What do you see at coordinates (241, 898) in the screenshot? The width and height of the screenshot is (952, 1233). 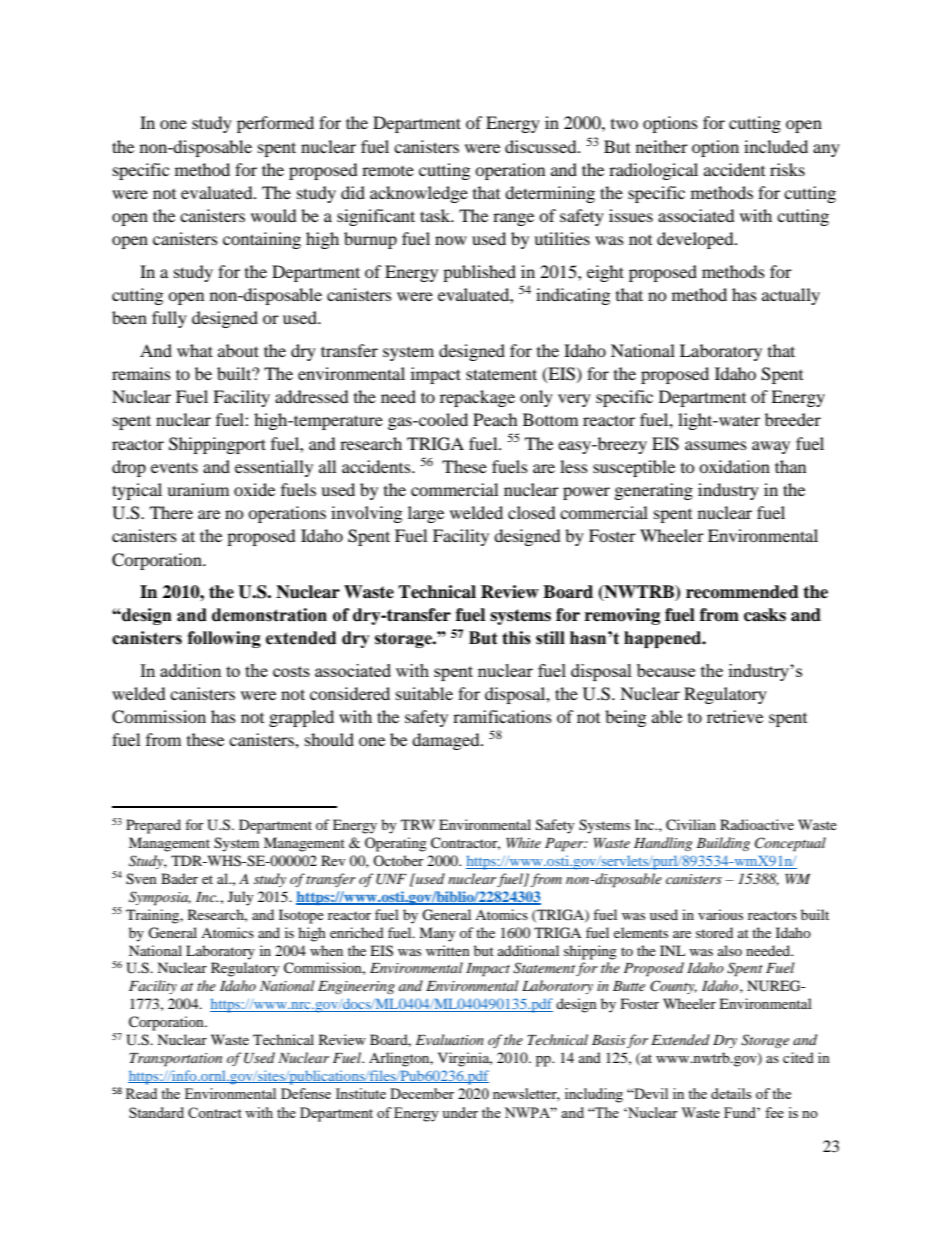 I see `July` at bounding box center [241, 898].
